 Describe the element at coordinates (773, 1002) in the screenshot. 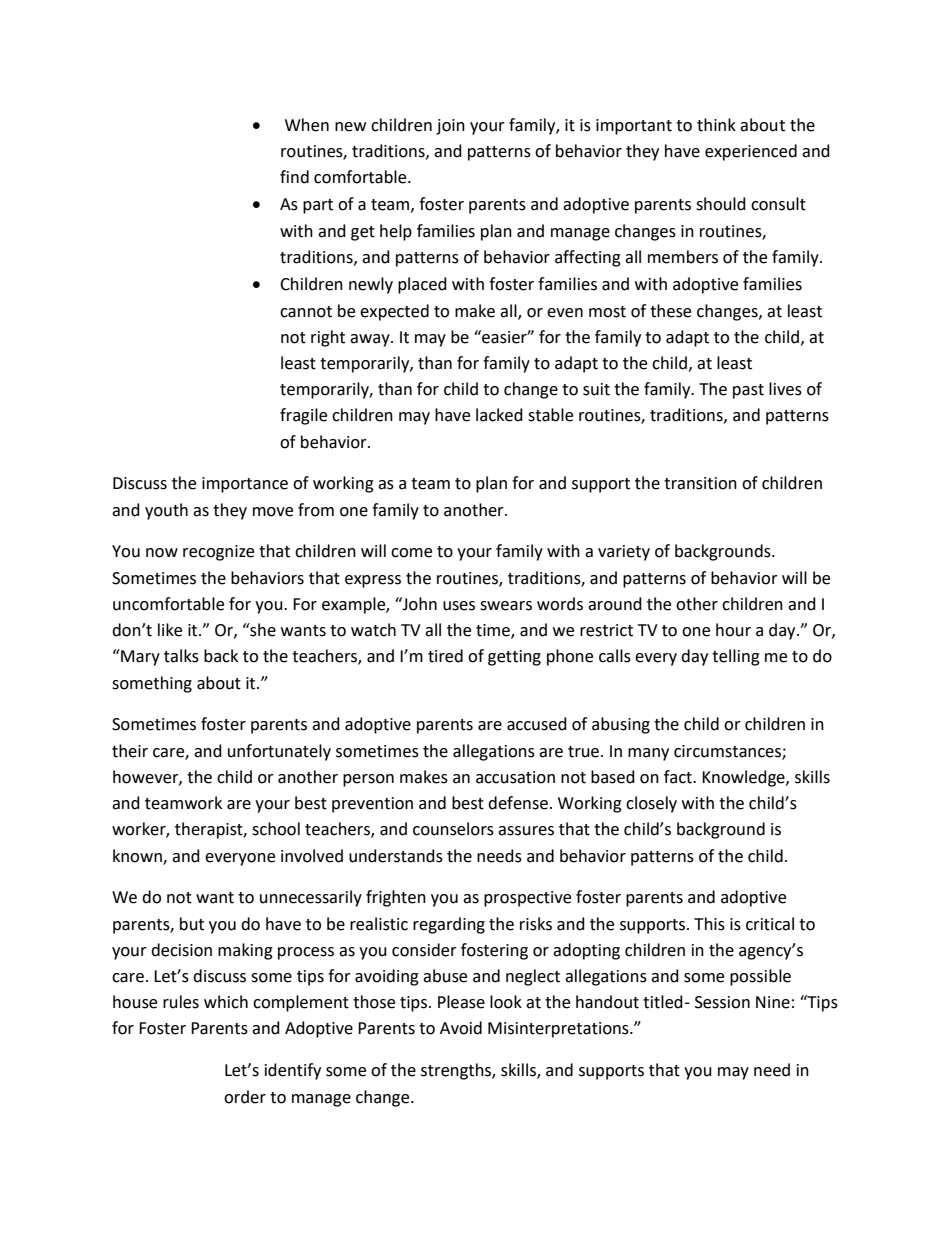

I see `Nine` at that location.
